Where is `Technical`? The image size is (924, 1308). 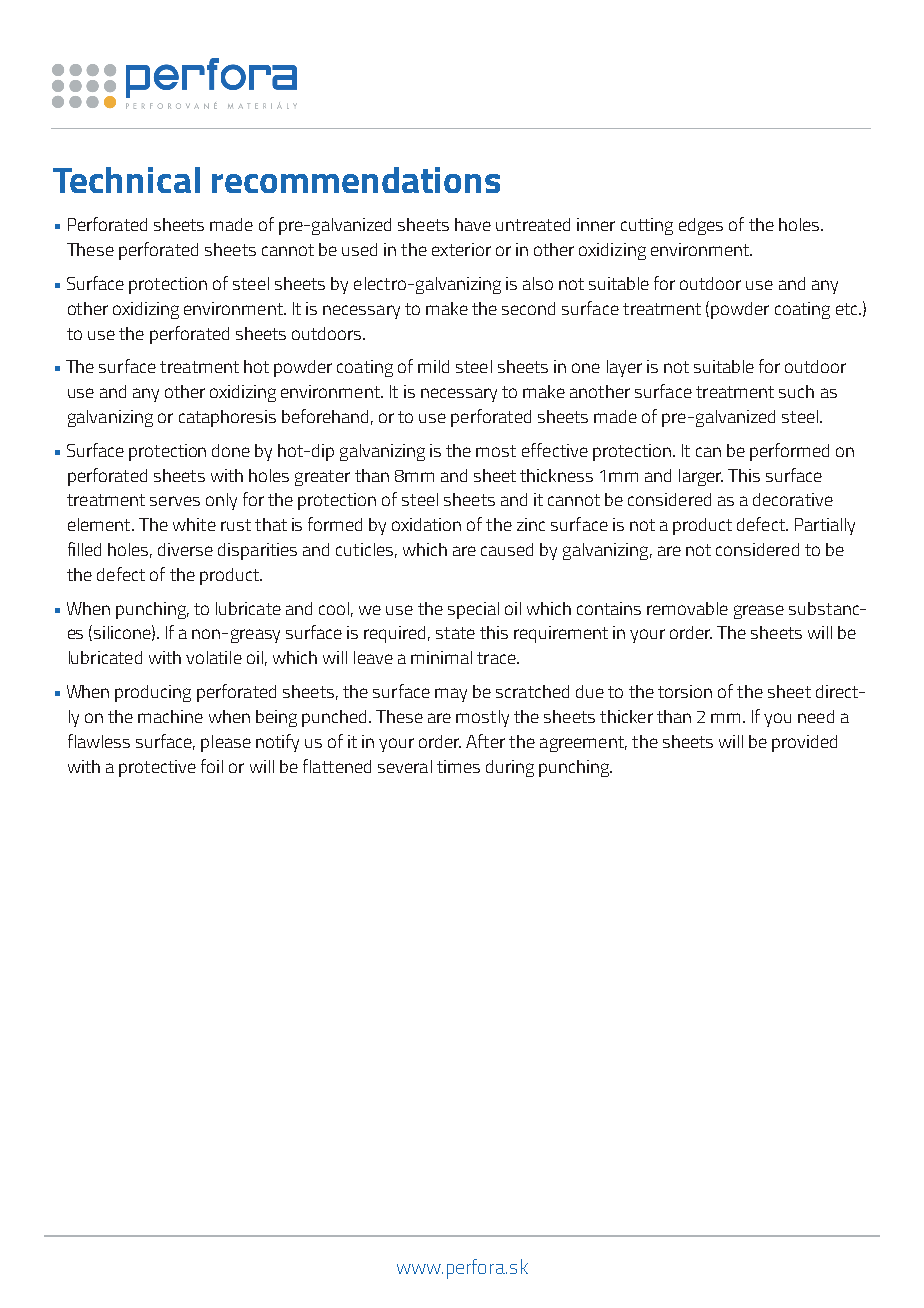 Technical is located at coordinates (126, 180).
